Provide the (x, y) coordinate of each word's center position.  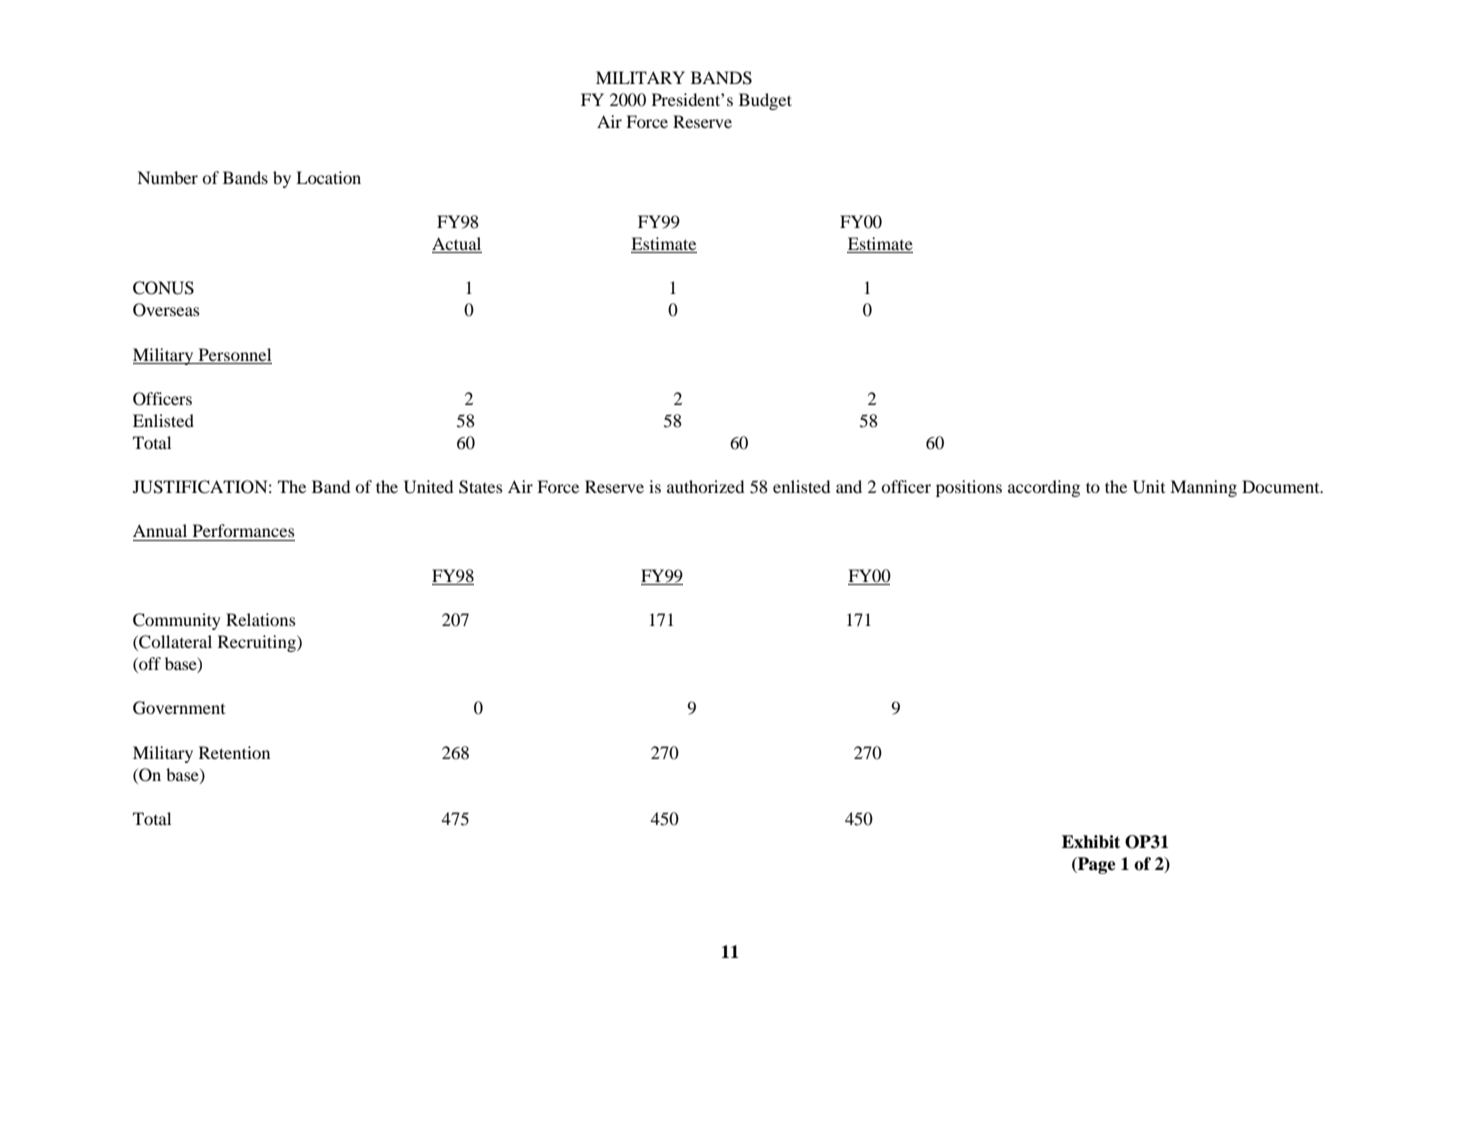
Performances (244, 530)
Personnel (235, 354)
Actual (457, 245)
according (1044, 488)
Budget (765, 101)
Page (1095, 865)
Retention (234, 752)
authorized (705, 486)
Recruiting (258, 643)
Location (328, 177)
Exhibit (1091, 842)
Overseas (166, 310)
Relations (261, 619)
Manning (1203, 488)
